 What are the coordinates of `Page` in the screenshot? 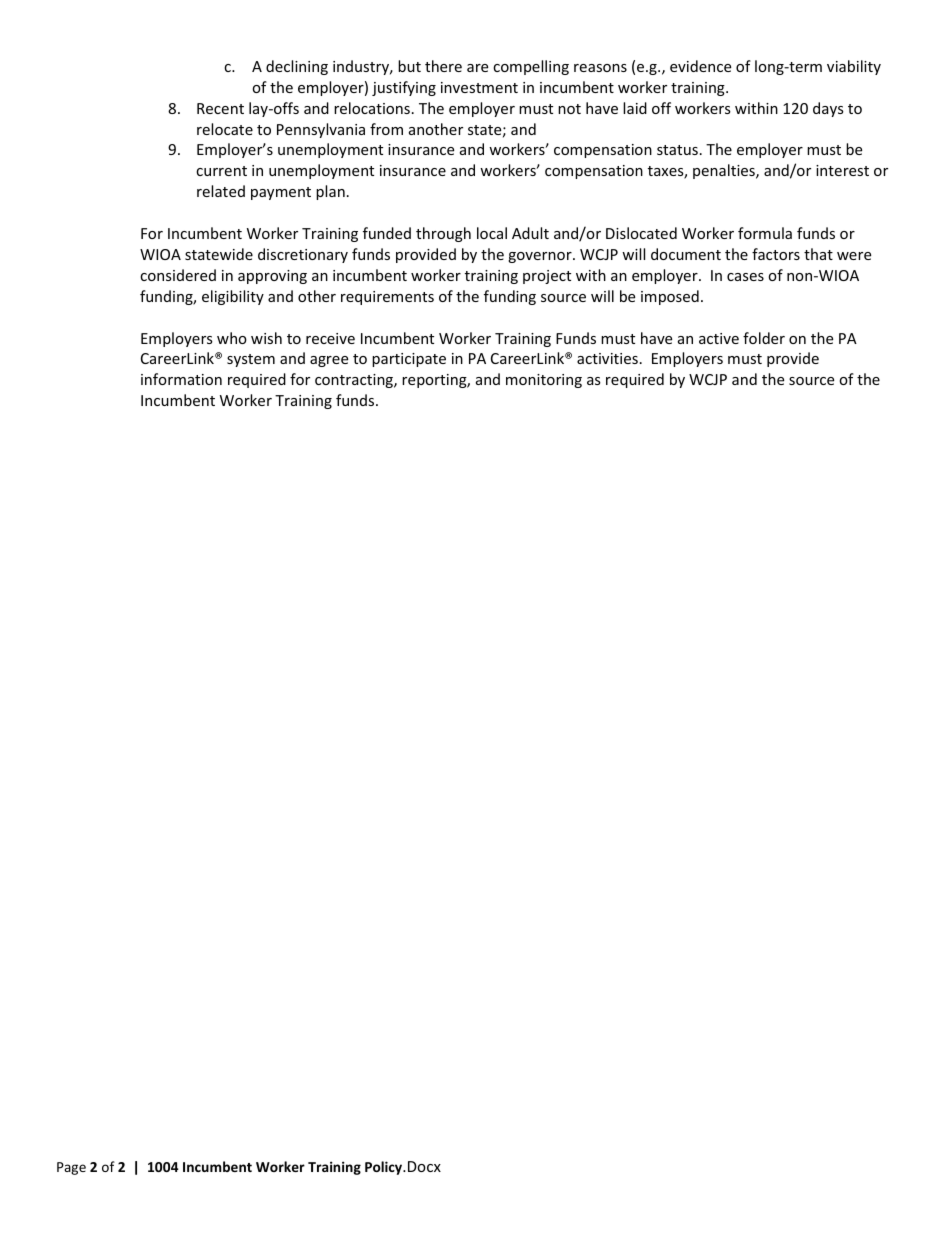 It's located at (71, 1168).
